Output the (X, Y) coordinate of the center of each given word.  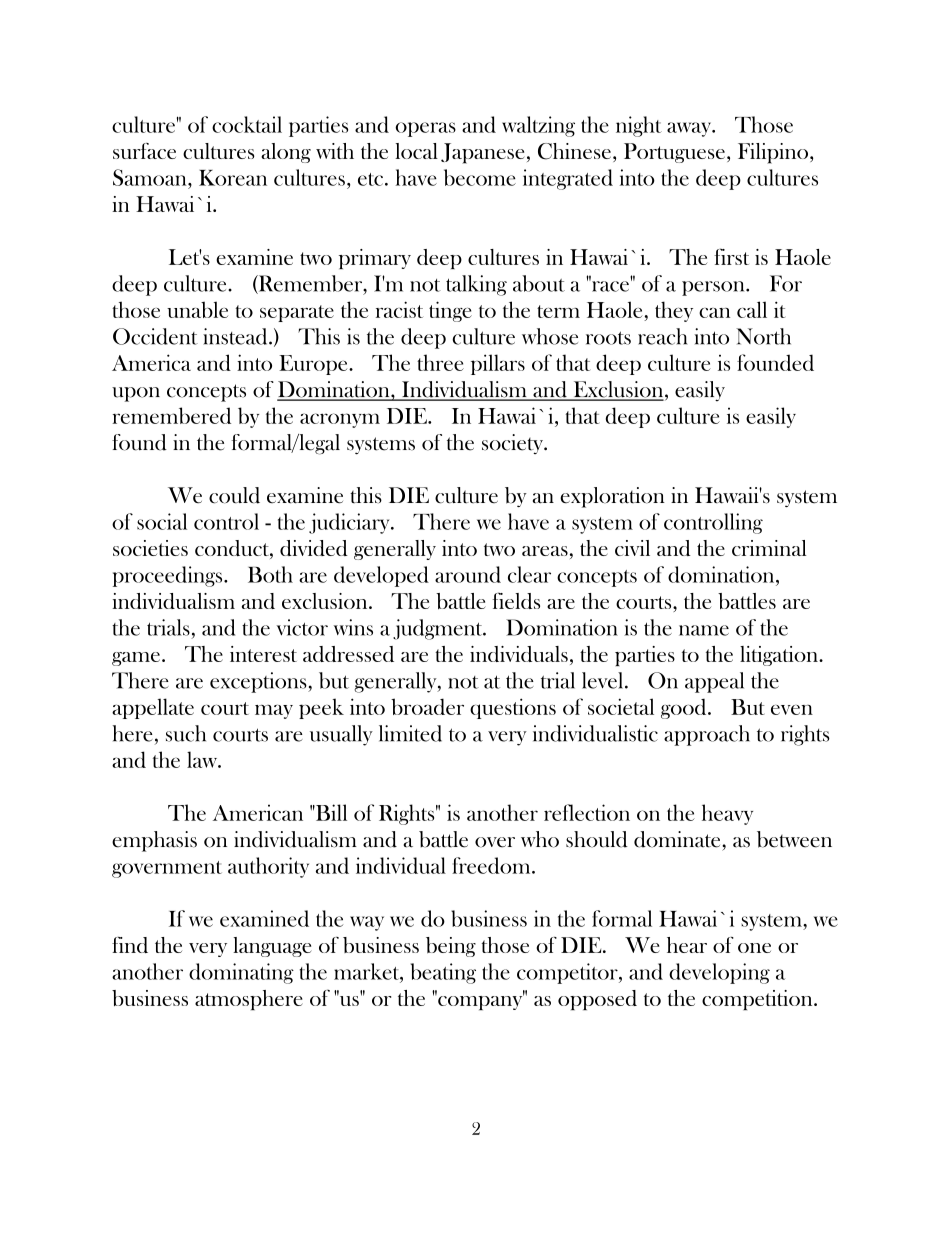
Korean (233, 178)
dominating (241, 973)
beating (443, 973)
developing (719, 973)
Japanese (482, 153)
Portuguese (674, 153)
